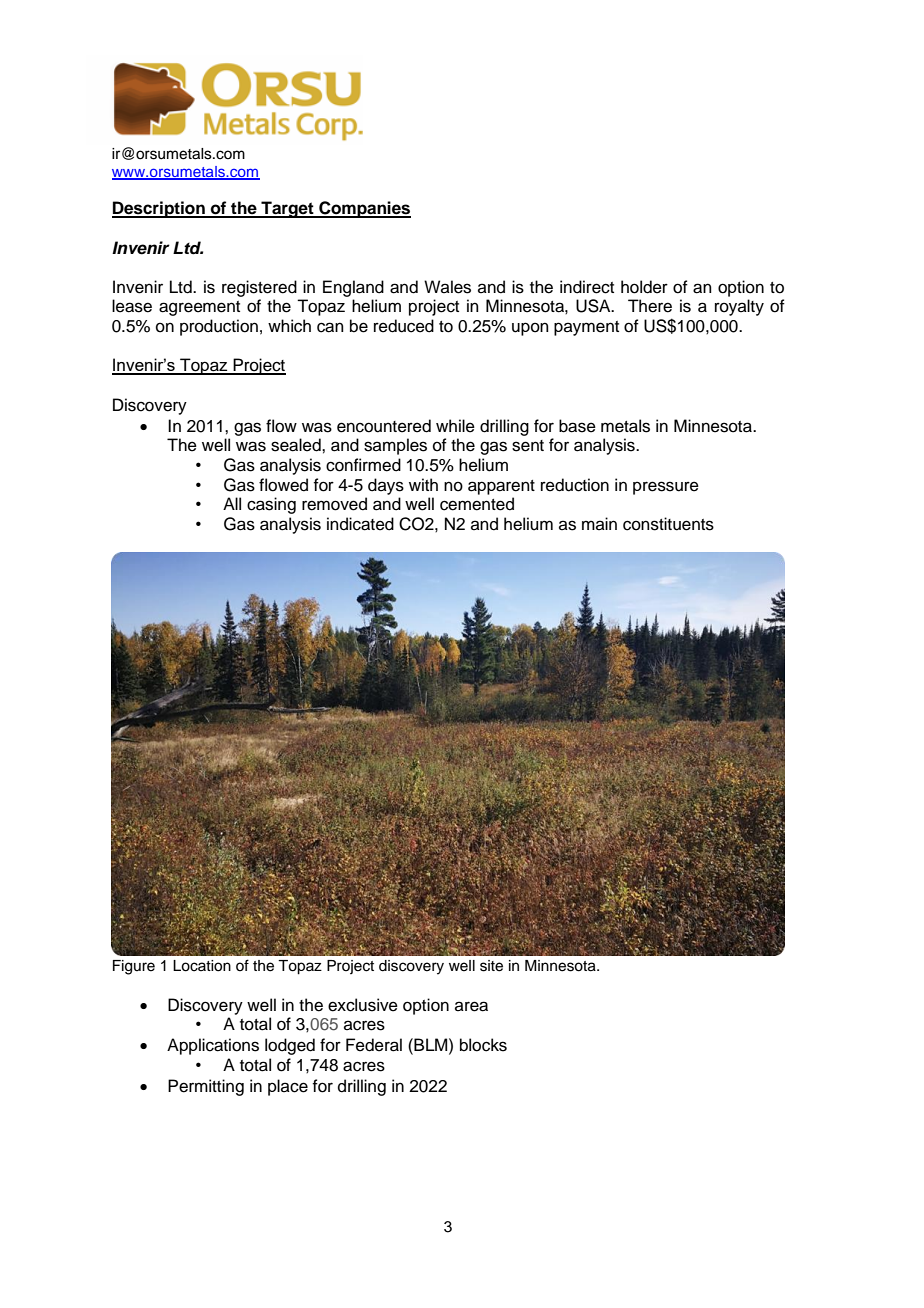 Image resolution: width=924 pixels, height=1308 pixels. Describe the element at coordinates (666, 488) in the screenshot. I see `pressure` at that location.
